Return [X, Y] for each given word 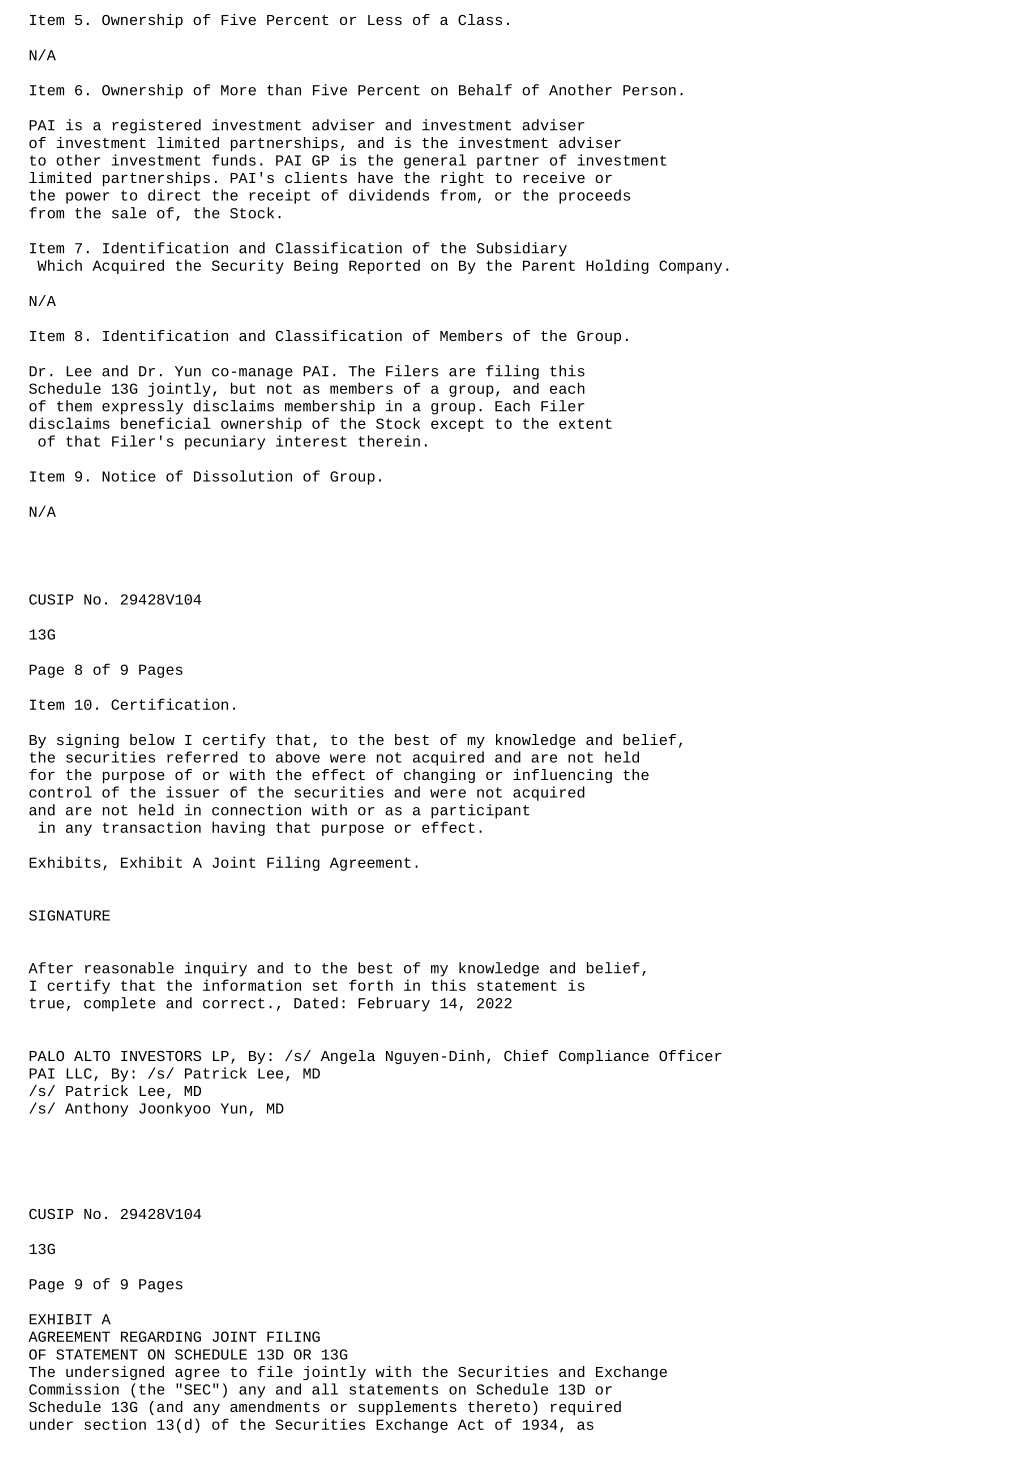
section [115, 1424]
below [152, 739]
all [325, 1389]
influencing [562, 776]
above [298, 757]
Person [649, 90]
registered [156, 126]
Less [385, 20]
